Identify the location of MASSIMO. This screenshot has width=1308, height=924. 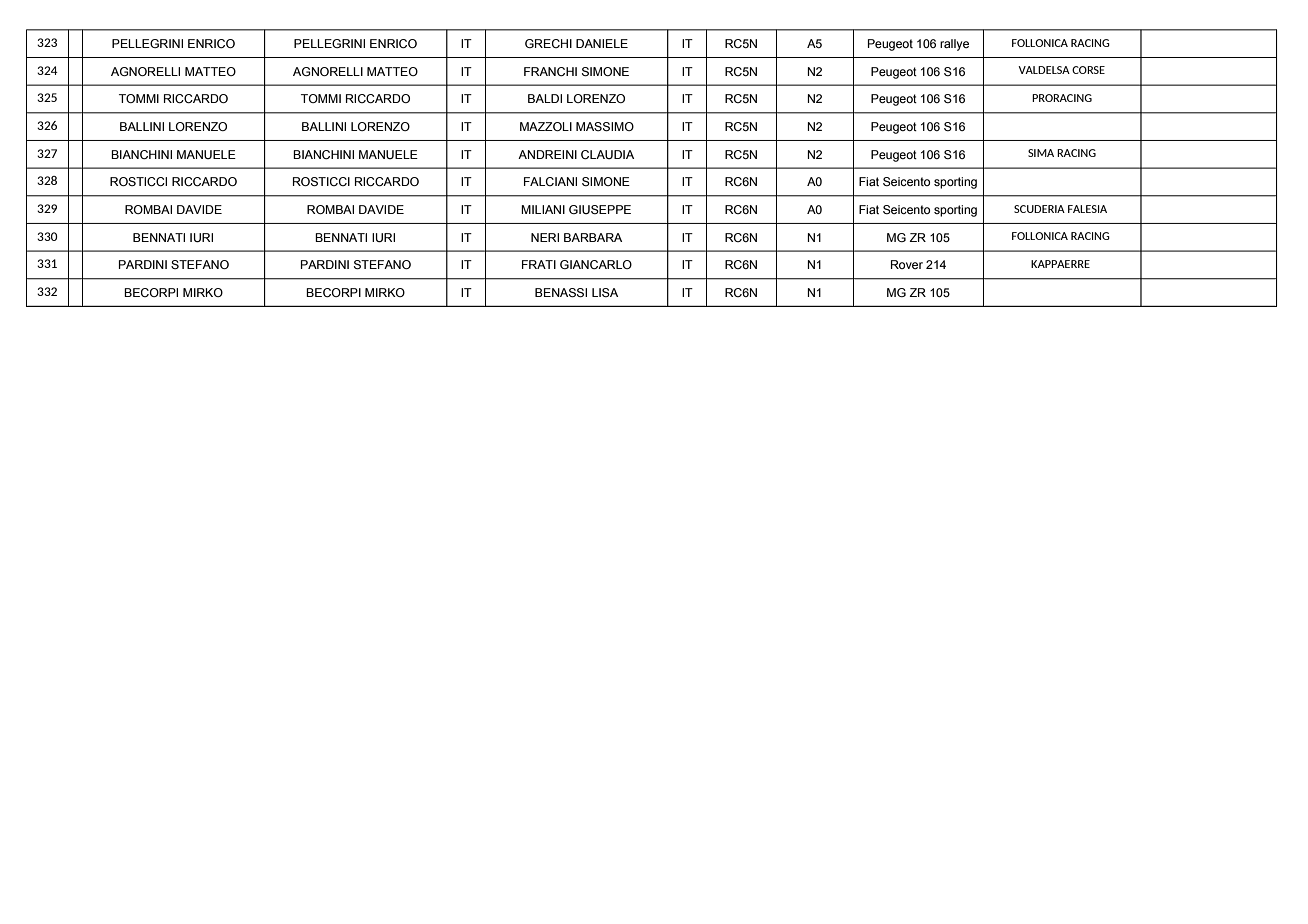
(605, 127).
